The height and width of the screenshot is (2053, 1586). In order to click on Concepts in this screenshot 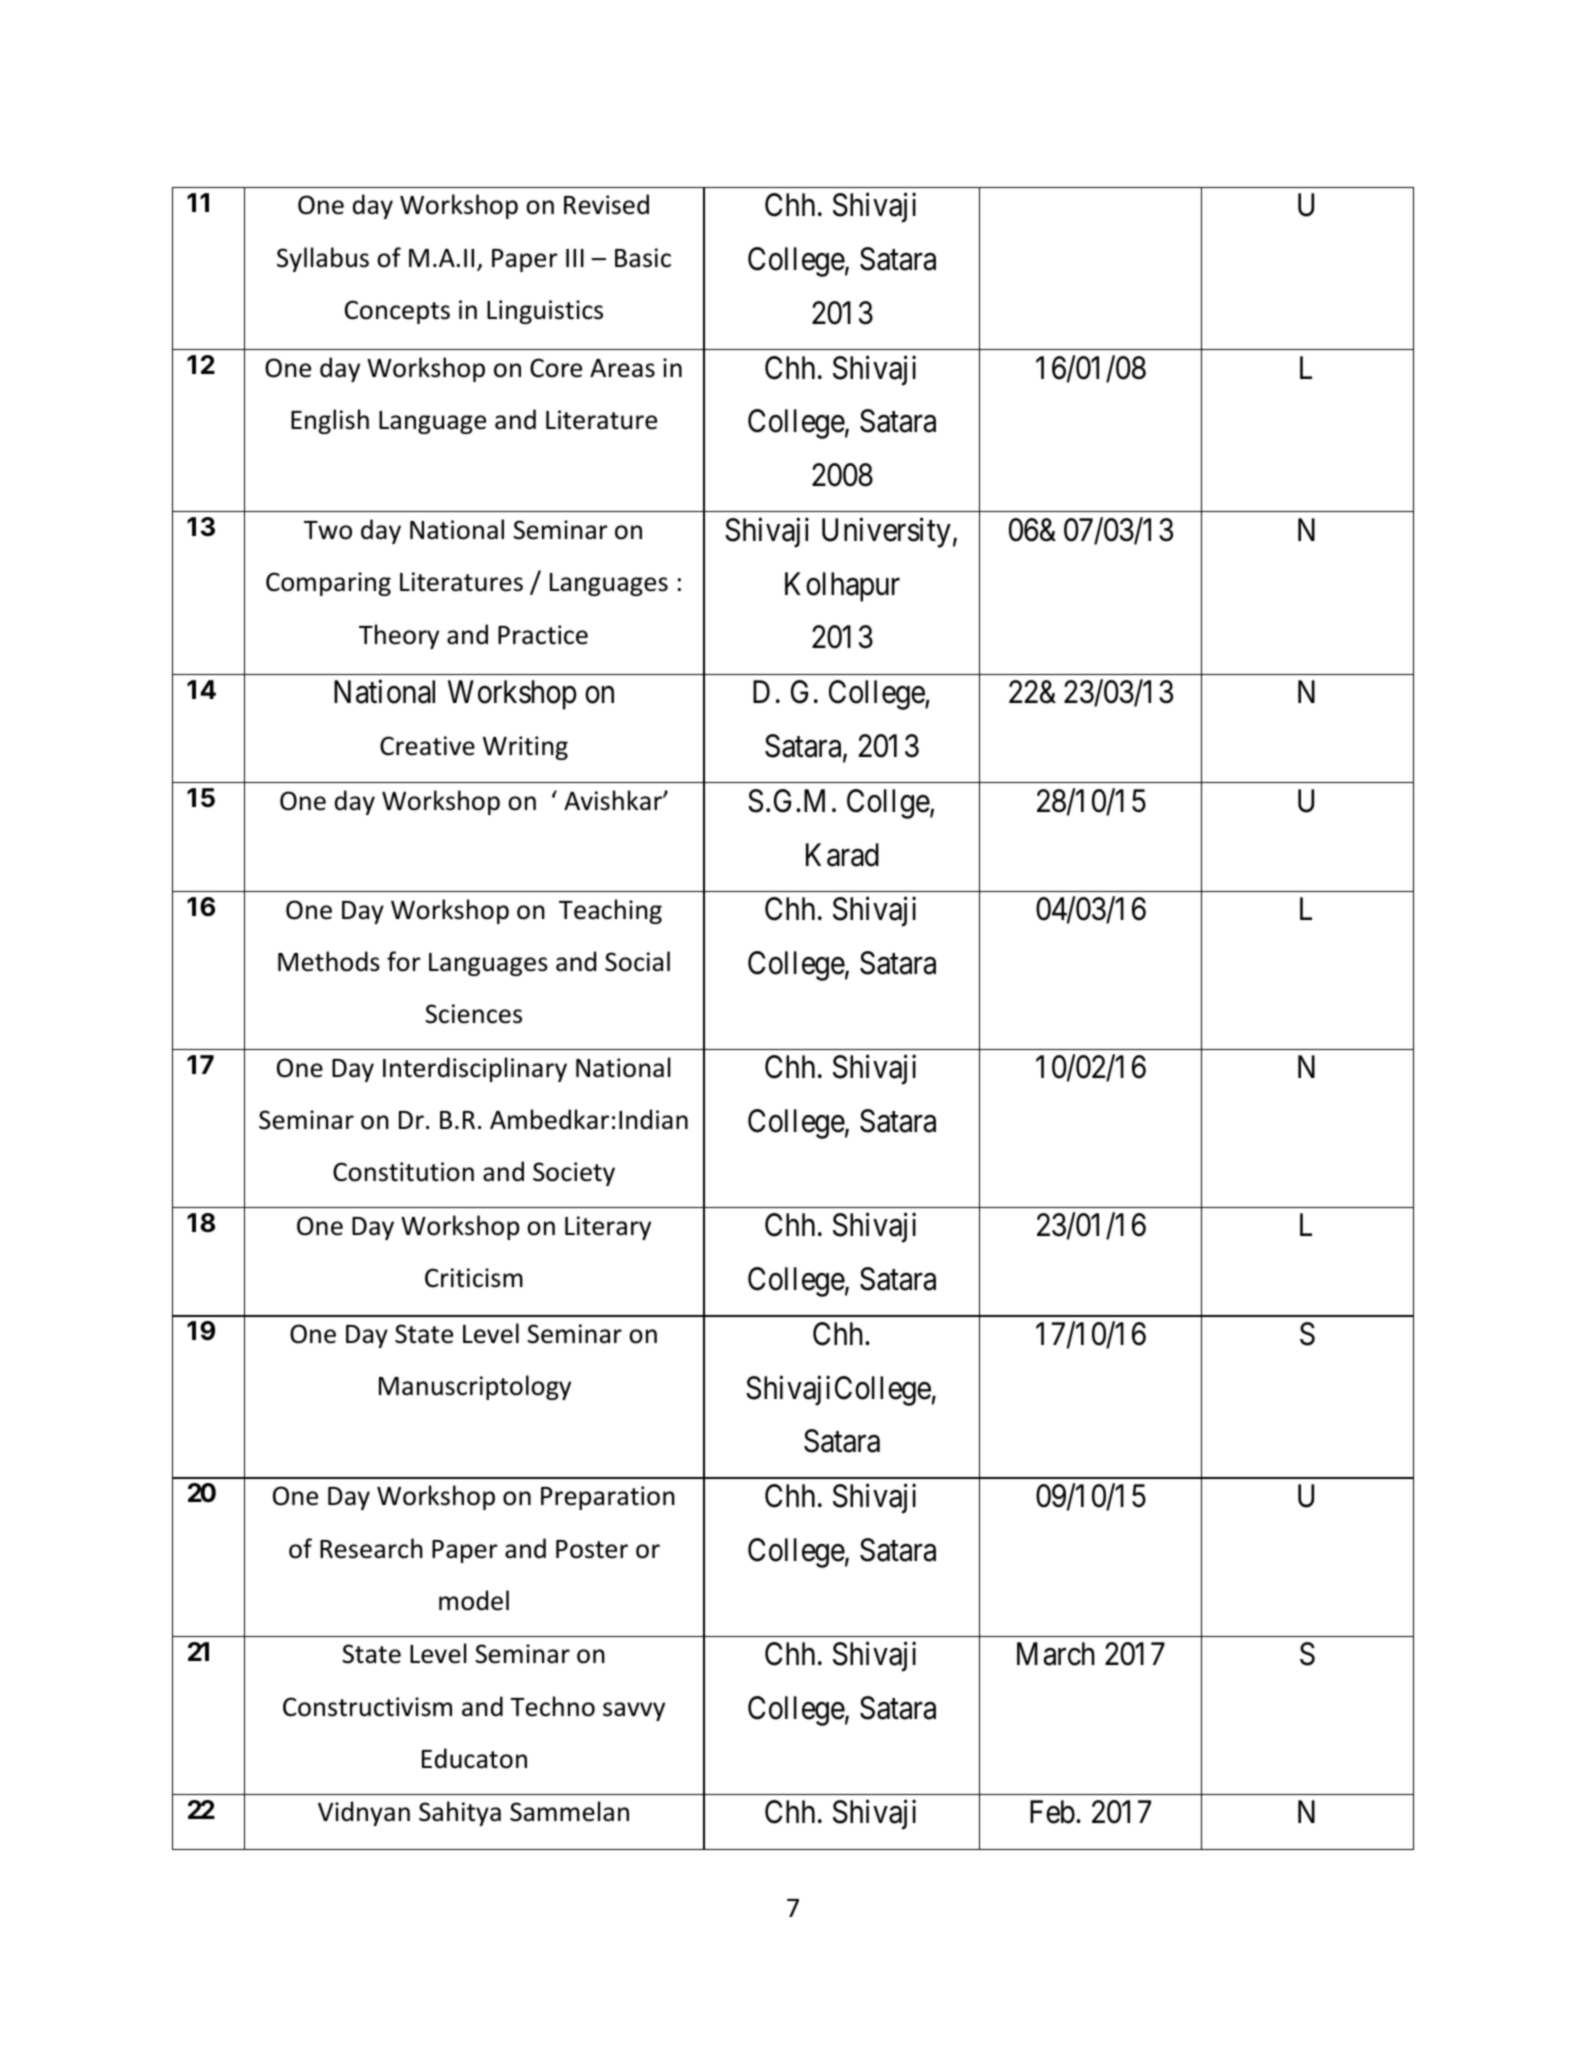, I will do `click(397, 312)`.
